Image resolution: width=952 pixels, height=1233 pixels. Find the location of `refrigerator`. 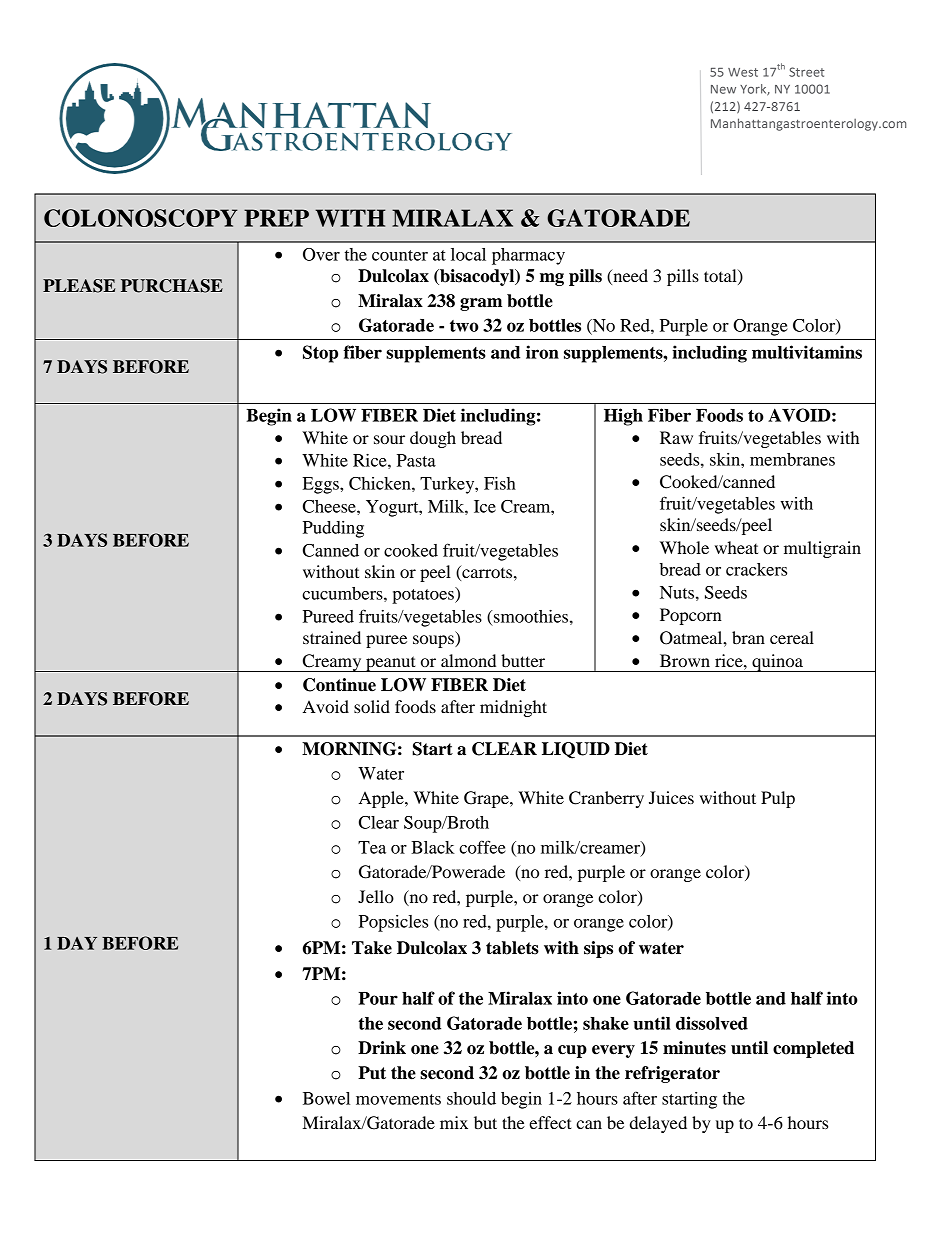

refrigerator is located at coordinates (672, 1074).
